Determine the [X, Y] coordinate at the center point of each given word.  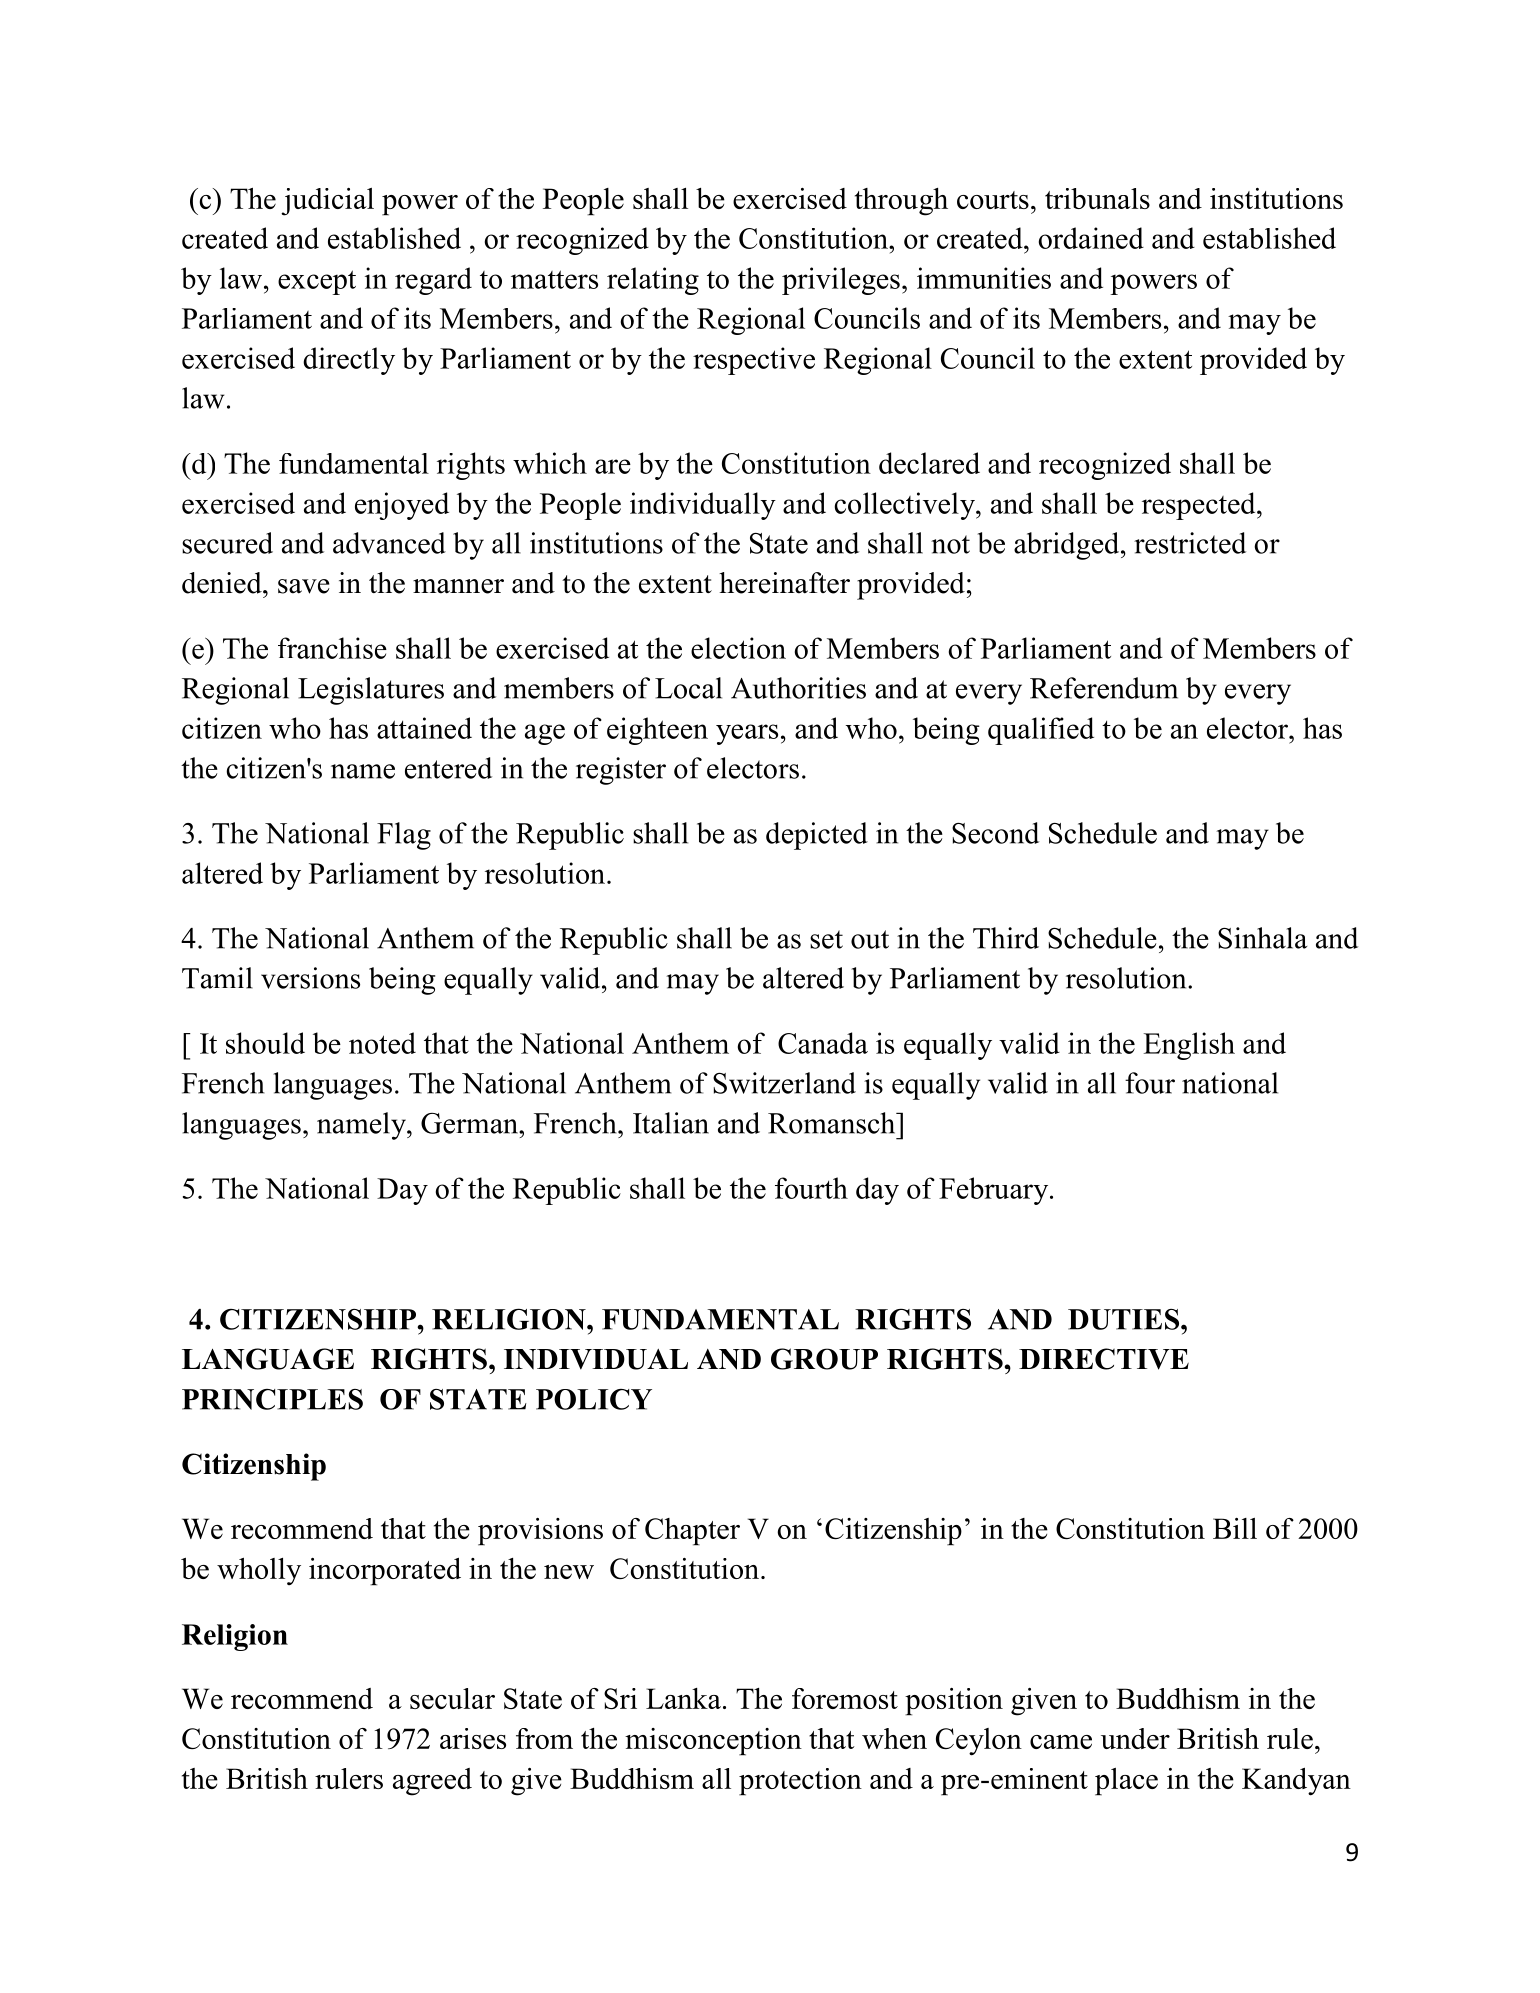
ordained [1091, 238]
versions [310, 978]
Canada [823, 1043]
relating [653, 281]
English [1189, 1046]
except [317, 282]
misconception [713, 1742]
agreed [432, 1782]
